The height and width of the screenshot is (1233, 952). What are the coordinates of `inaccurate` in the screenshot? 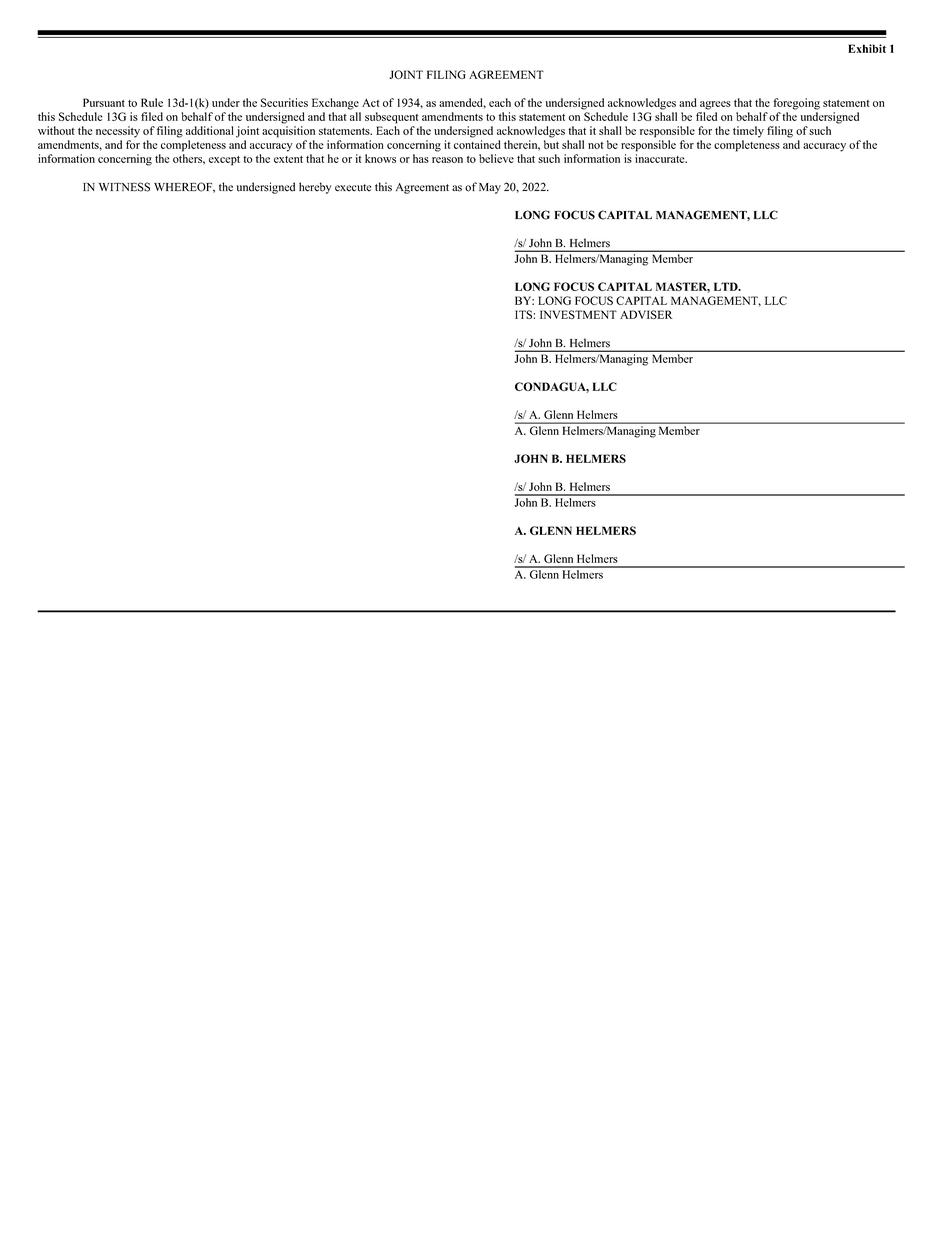 It's located at (661, 158).
